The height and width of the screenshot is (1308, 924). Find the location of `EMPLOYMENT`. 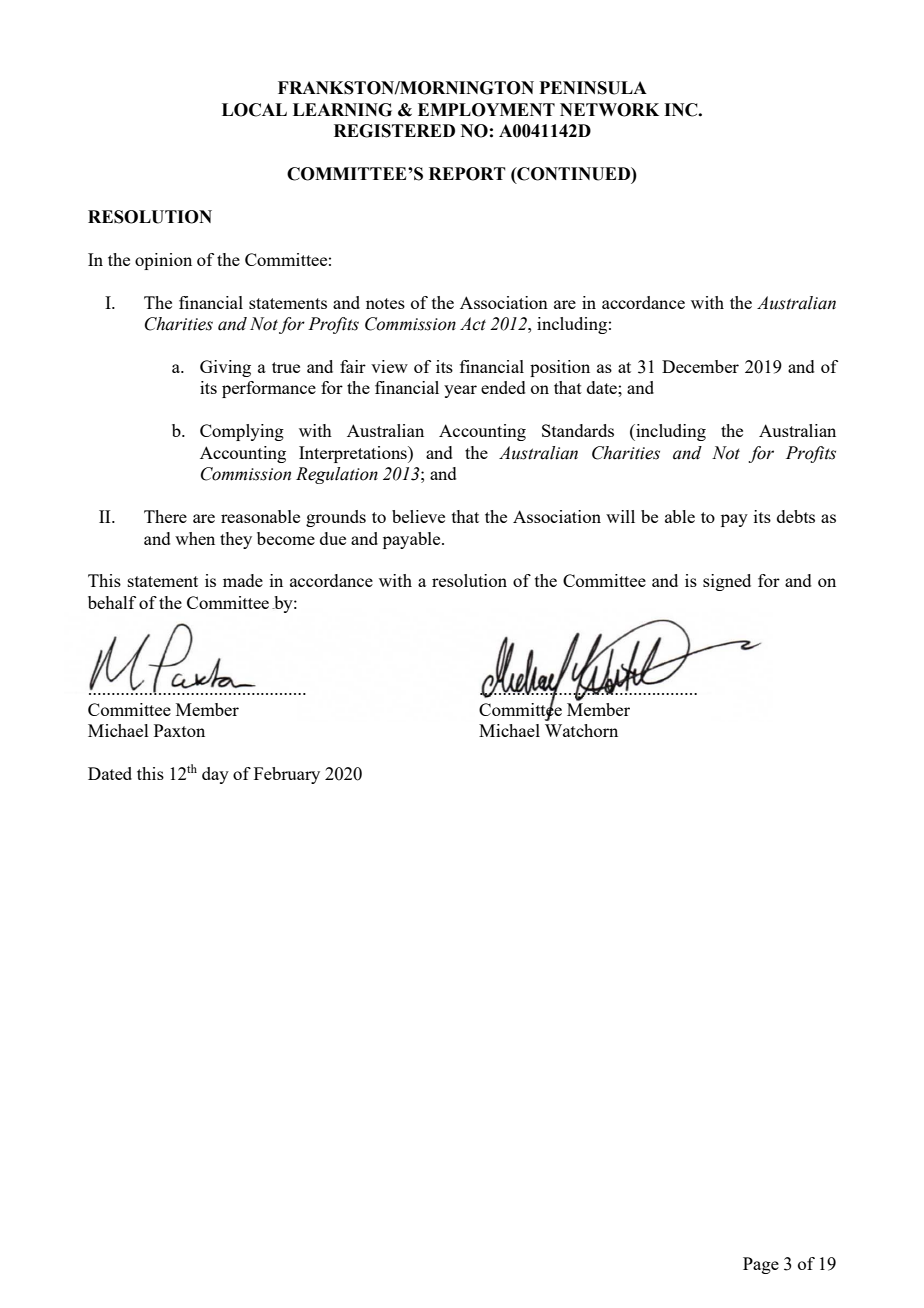

EMPLOYMENT is located at coordinates (486, 110).
